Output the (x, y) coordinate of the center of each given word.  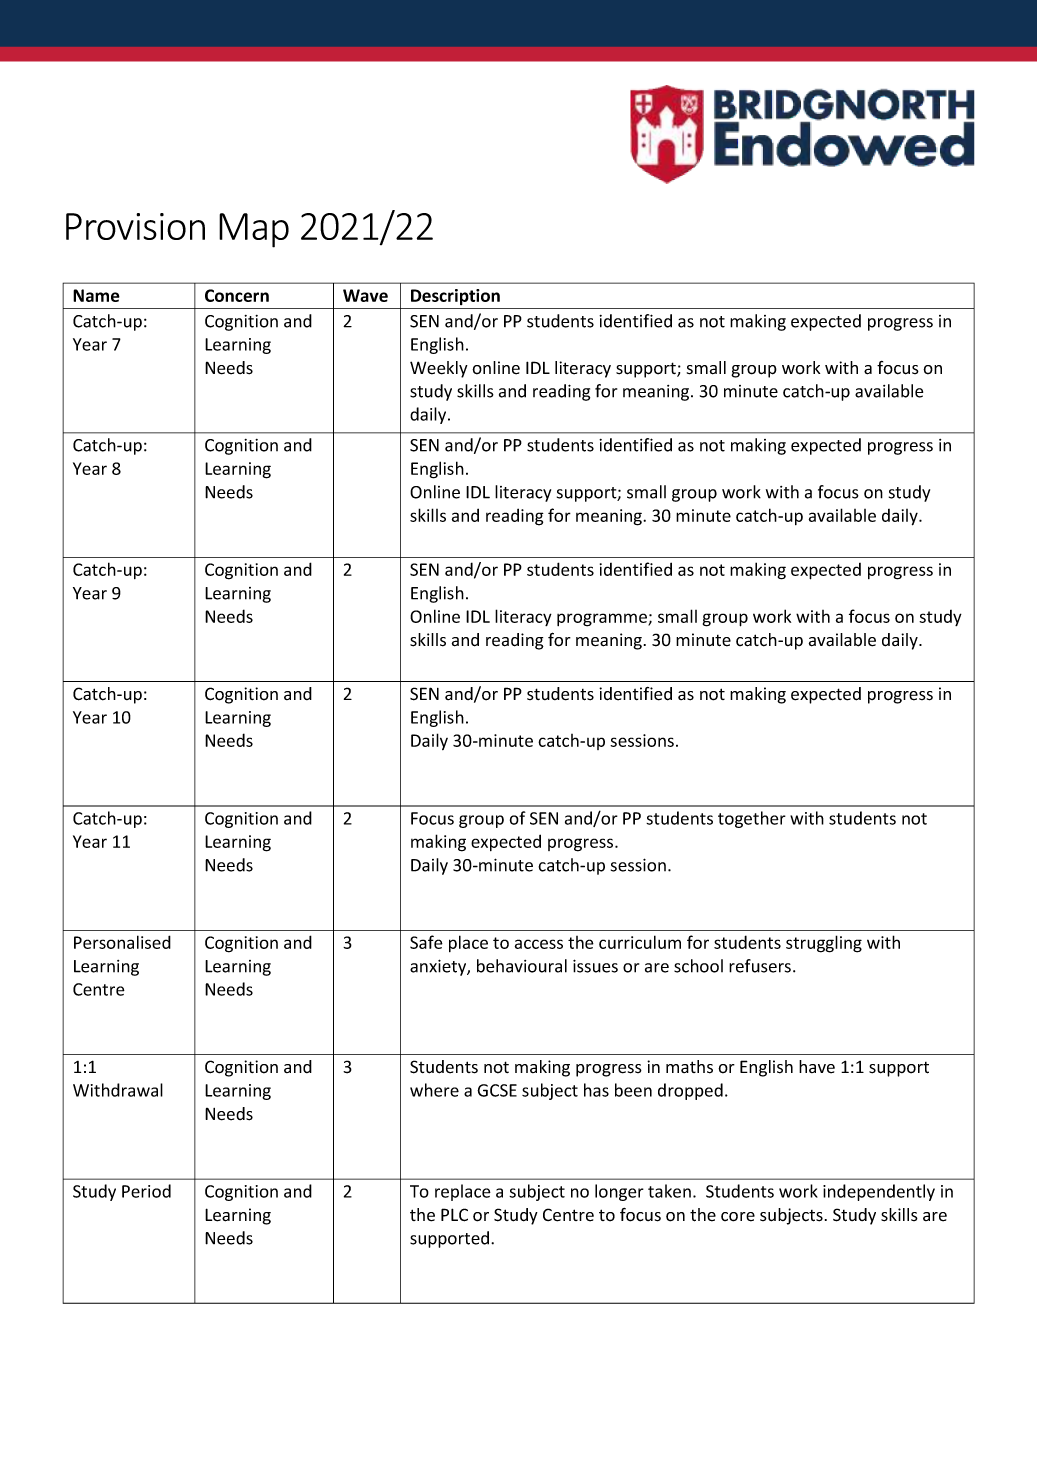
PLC (454, 1215)
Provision (135, 226)
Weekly (439, 369)
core (738, 1217)
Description (455, 297)
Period (146, 1191)
